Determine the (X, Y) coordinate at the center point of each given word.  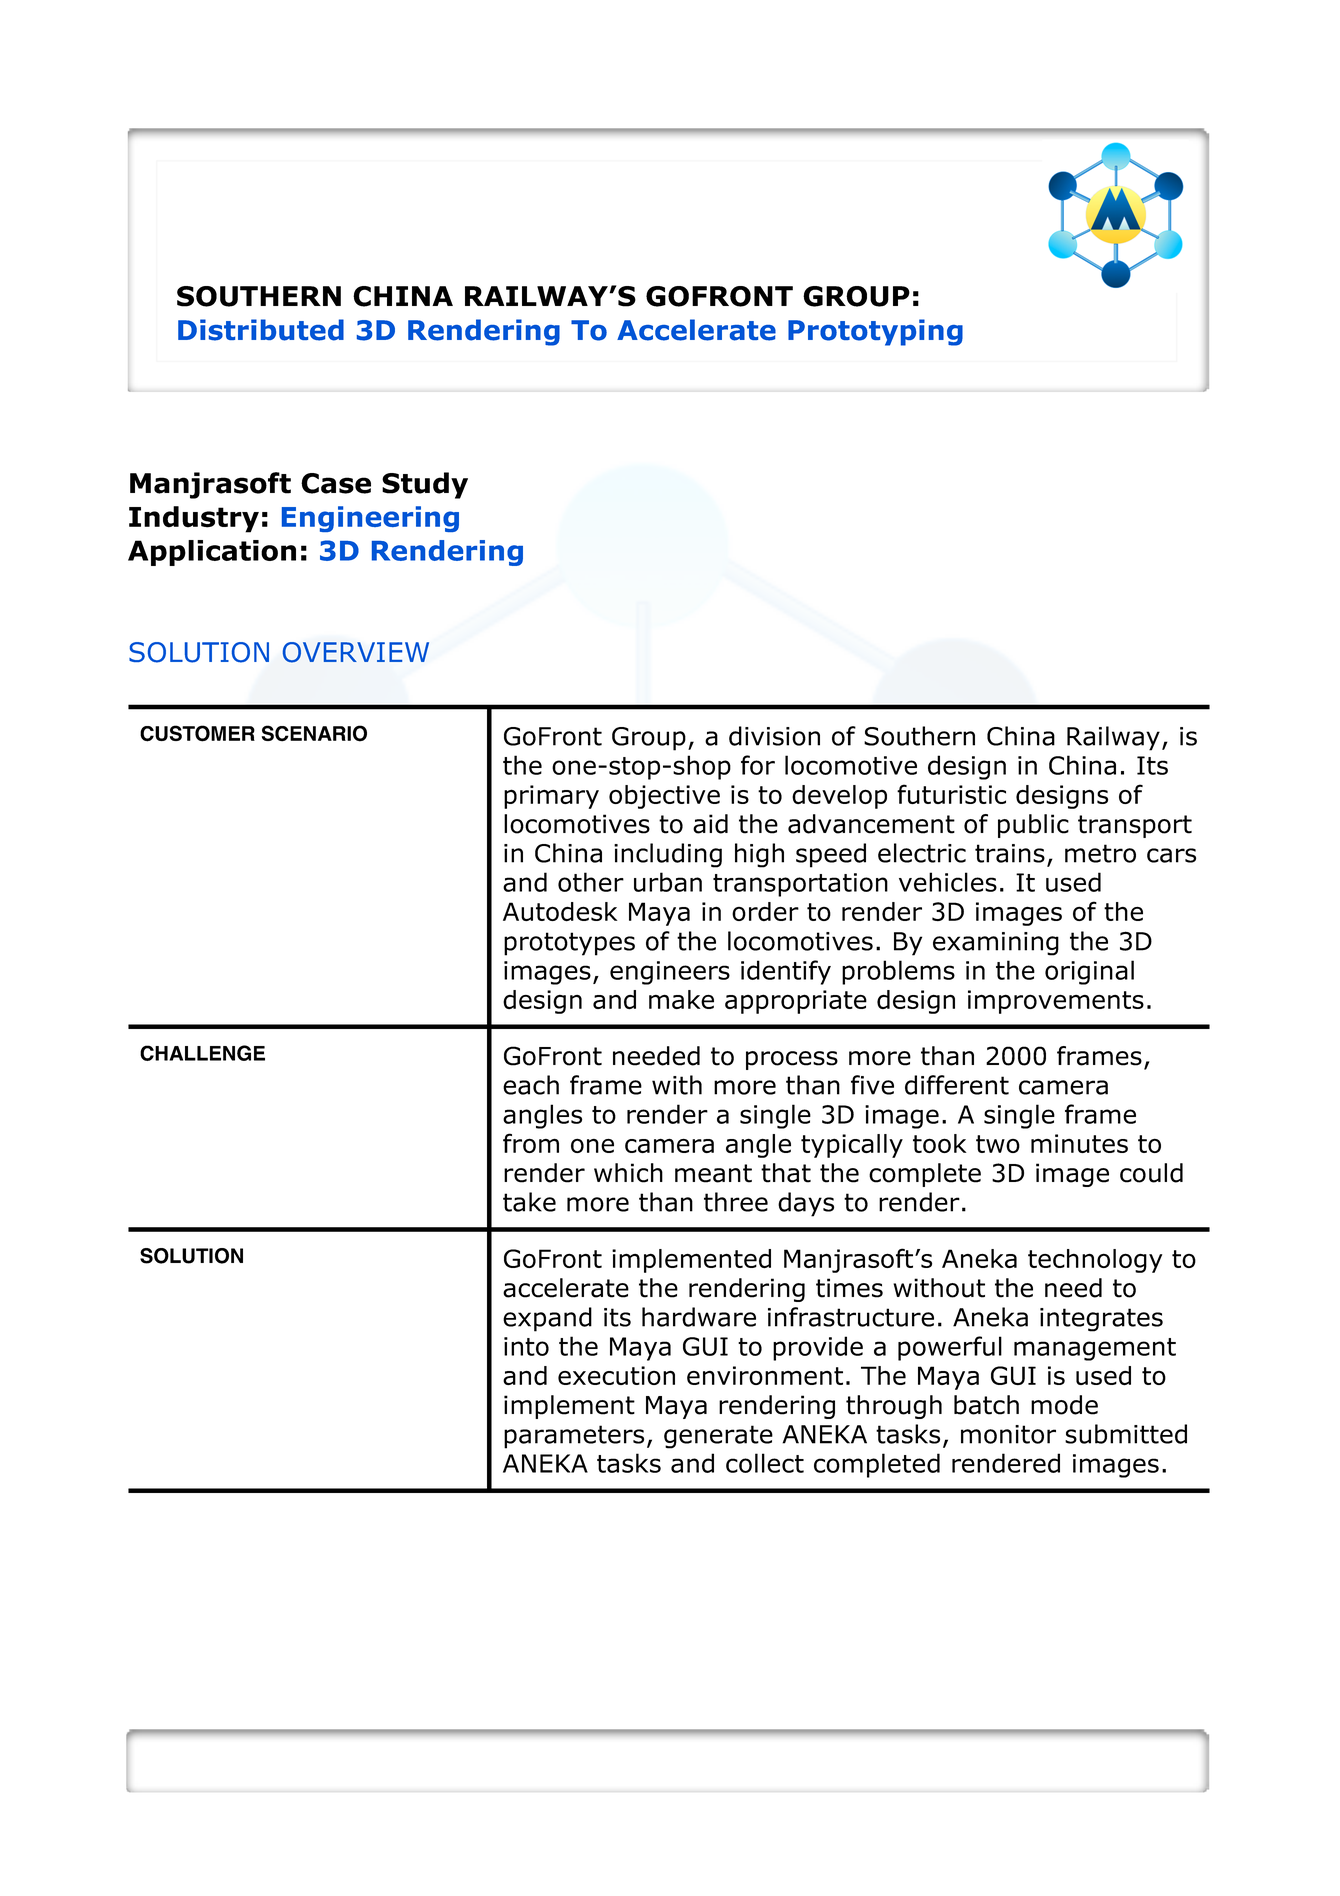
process (792, 1060)
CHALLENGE (202, 1053)
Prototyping (875, 332)
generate (718, 1437)
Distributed (261, 330)
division (774, 736)
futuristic (951, 794)
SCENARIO (314, 733)
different (957, 1085)
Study (425, 485)
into (526, 1346)
